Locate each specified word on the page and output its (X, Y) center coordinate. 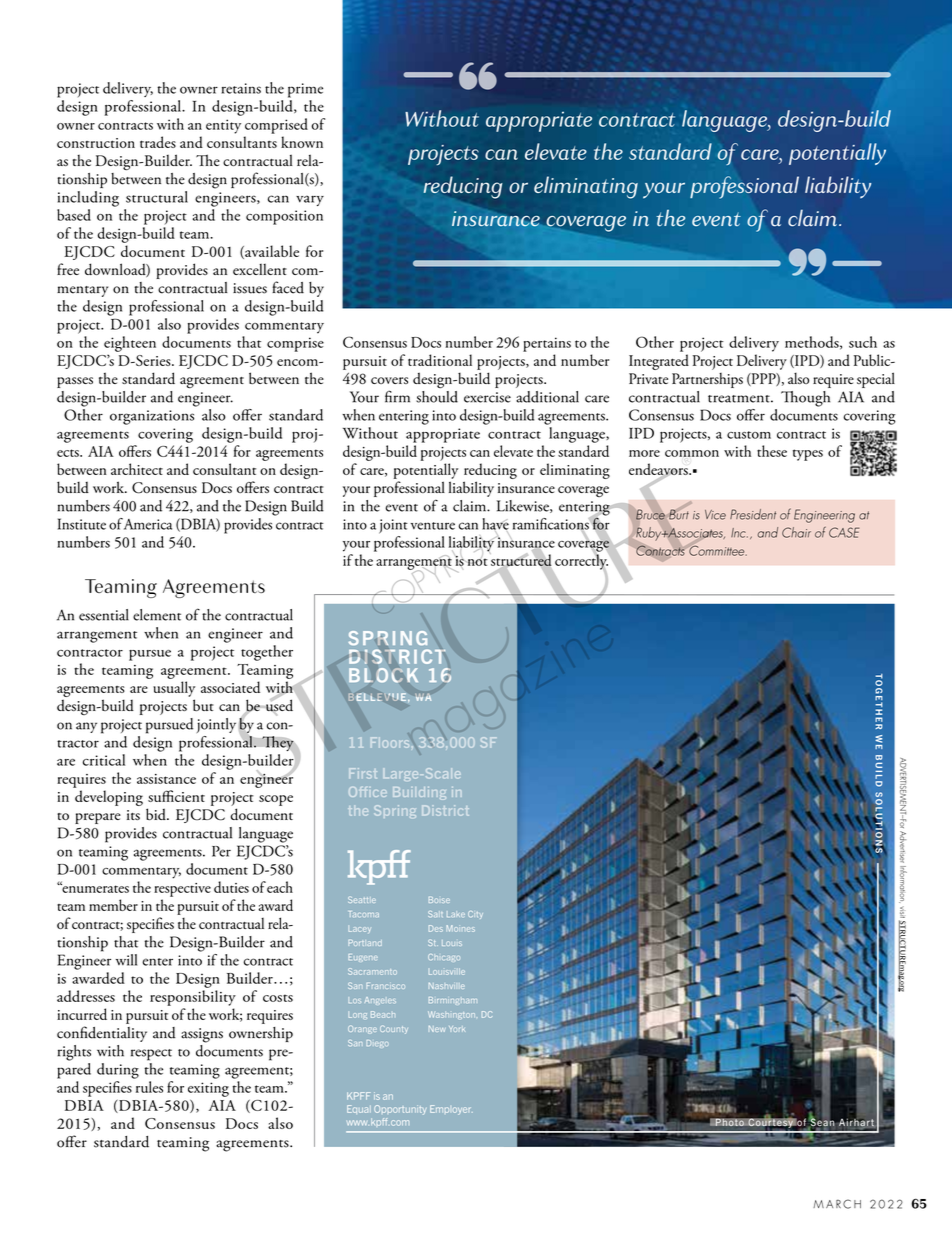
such (863, 342)
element (157, 615)
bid (157, 814)
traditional (440, 360)
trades (158, 142)
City (475, 915)
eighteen (130, 344)
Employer (451, 1110)
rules (149, 1087)
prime (305, 90)
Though (805, 399)
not (476, 561)
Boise (439, 900)
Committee (718, 550)
